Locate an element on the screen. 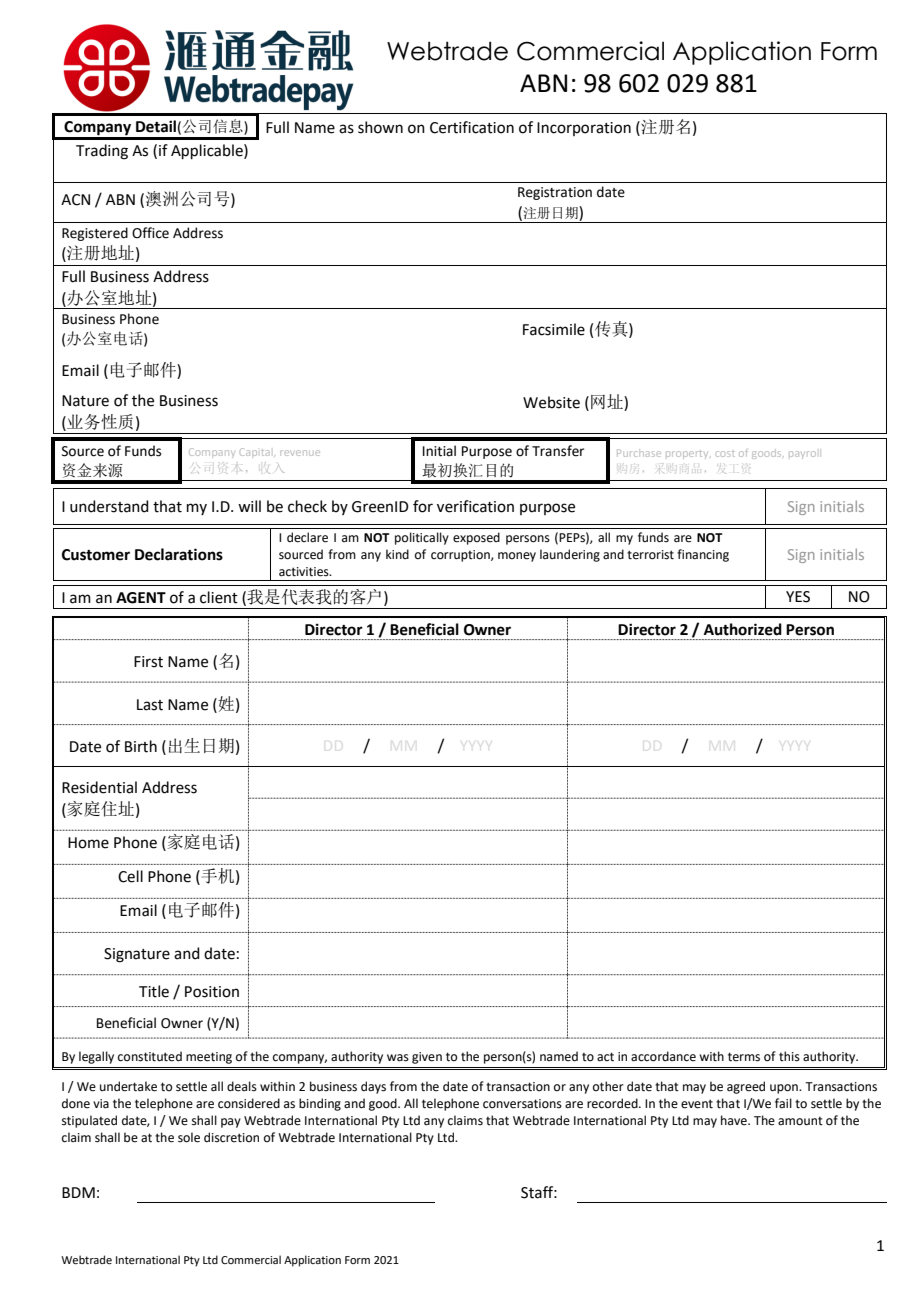 This screenshot has width=924, height=1307. First is located at coordinates (148, 662).
